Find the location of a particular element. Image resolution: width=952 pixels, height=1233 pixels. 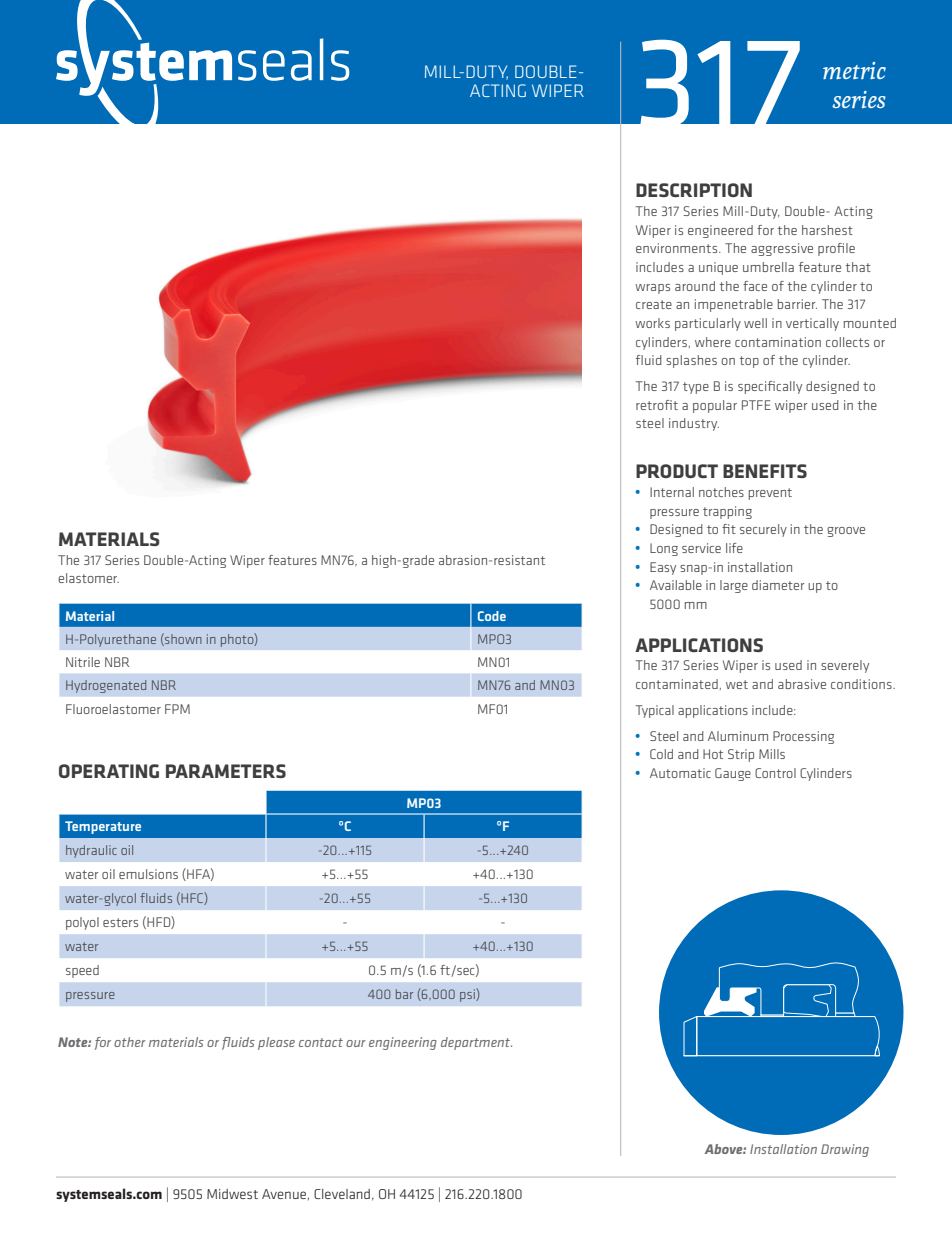

emulsions is located at coordinates (148, 874).
